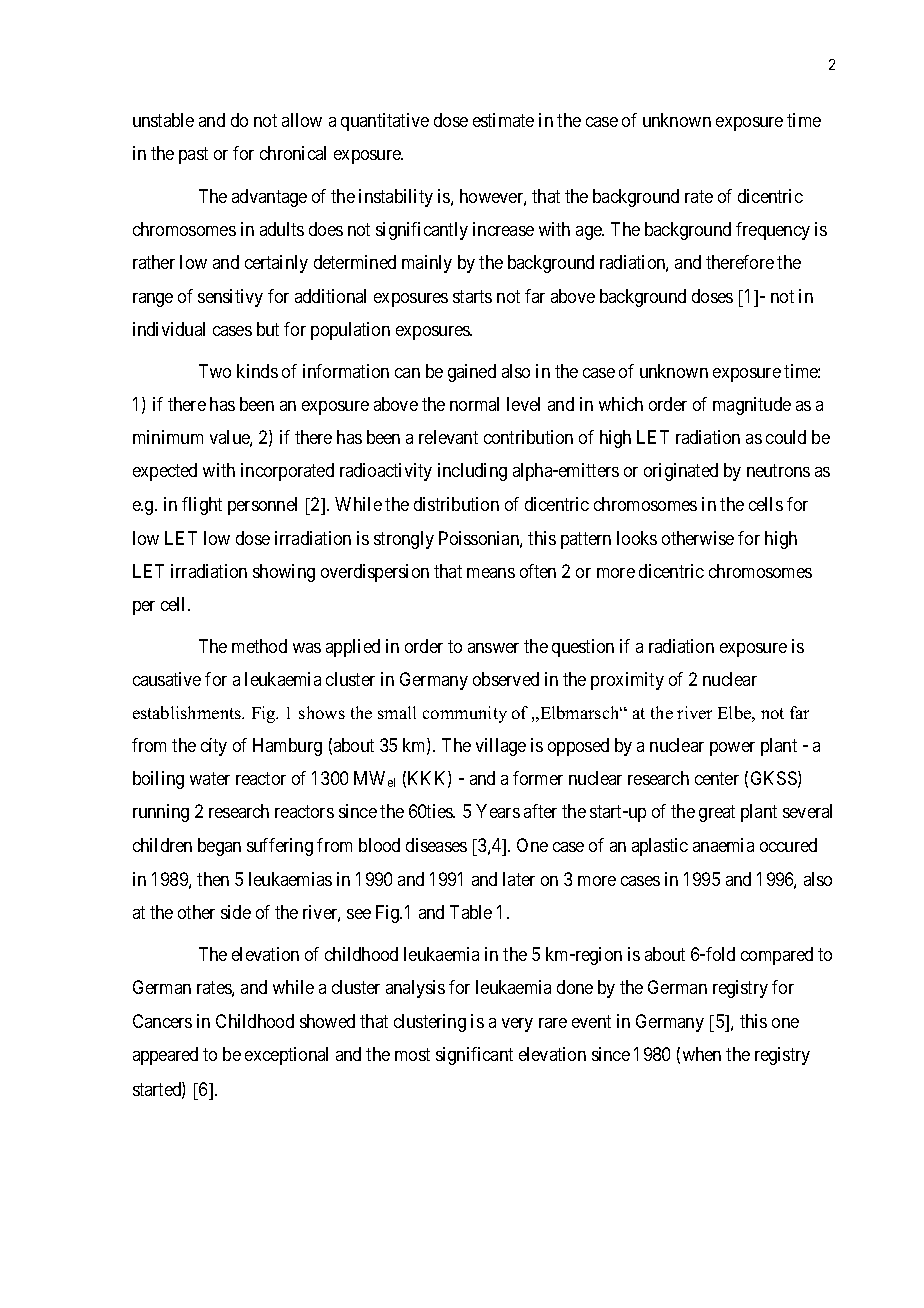 This document has width=924, height=1308. Describe the element at coordinates (627, 681) in the document. I see `proximity` at that location.
